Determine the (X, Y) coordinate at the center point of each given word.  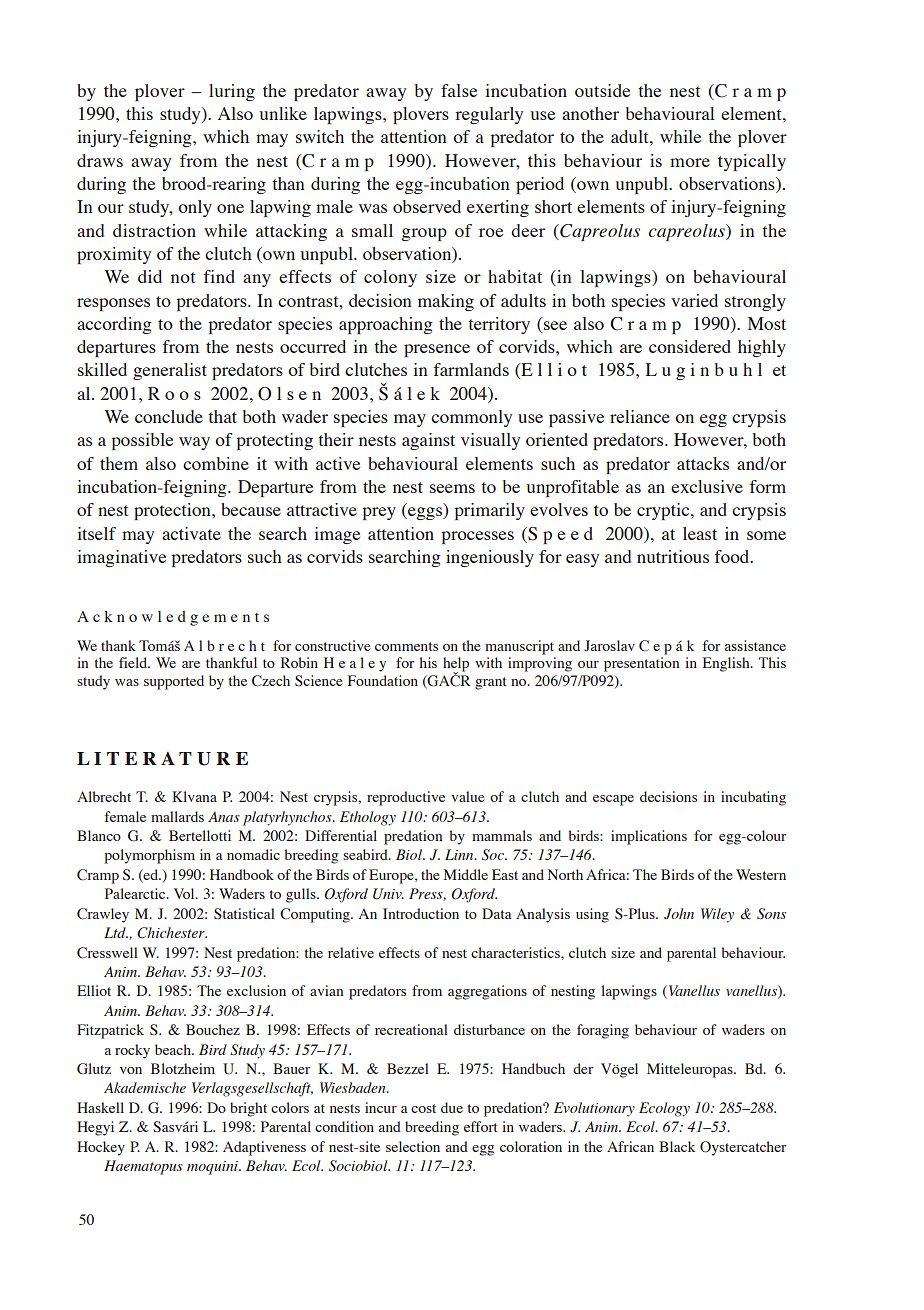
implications (649, 837)
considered (690, 346)
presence (437, 350)
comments (406, 646)
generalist (170, 371)
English (727, 664)
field (134, 662)
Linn (460, 854)
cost (423, 1108)
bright (248, 1109)
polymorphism (150, 856)
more (690, 162)
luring (232, 92)
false (459, 90)
